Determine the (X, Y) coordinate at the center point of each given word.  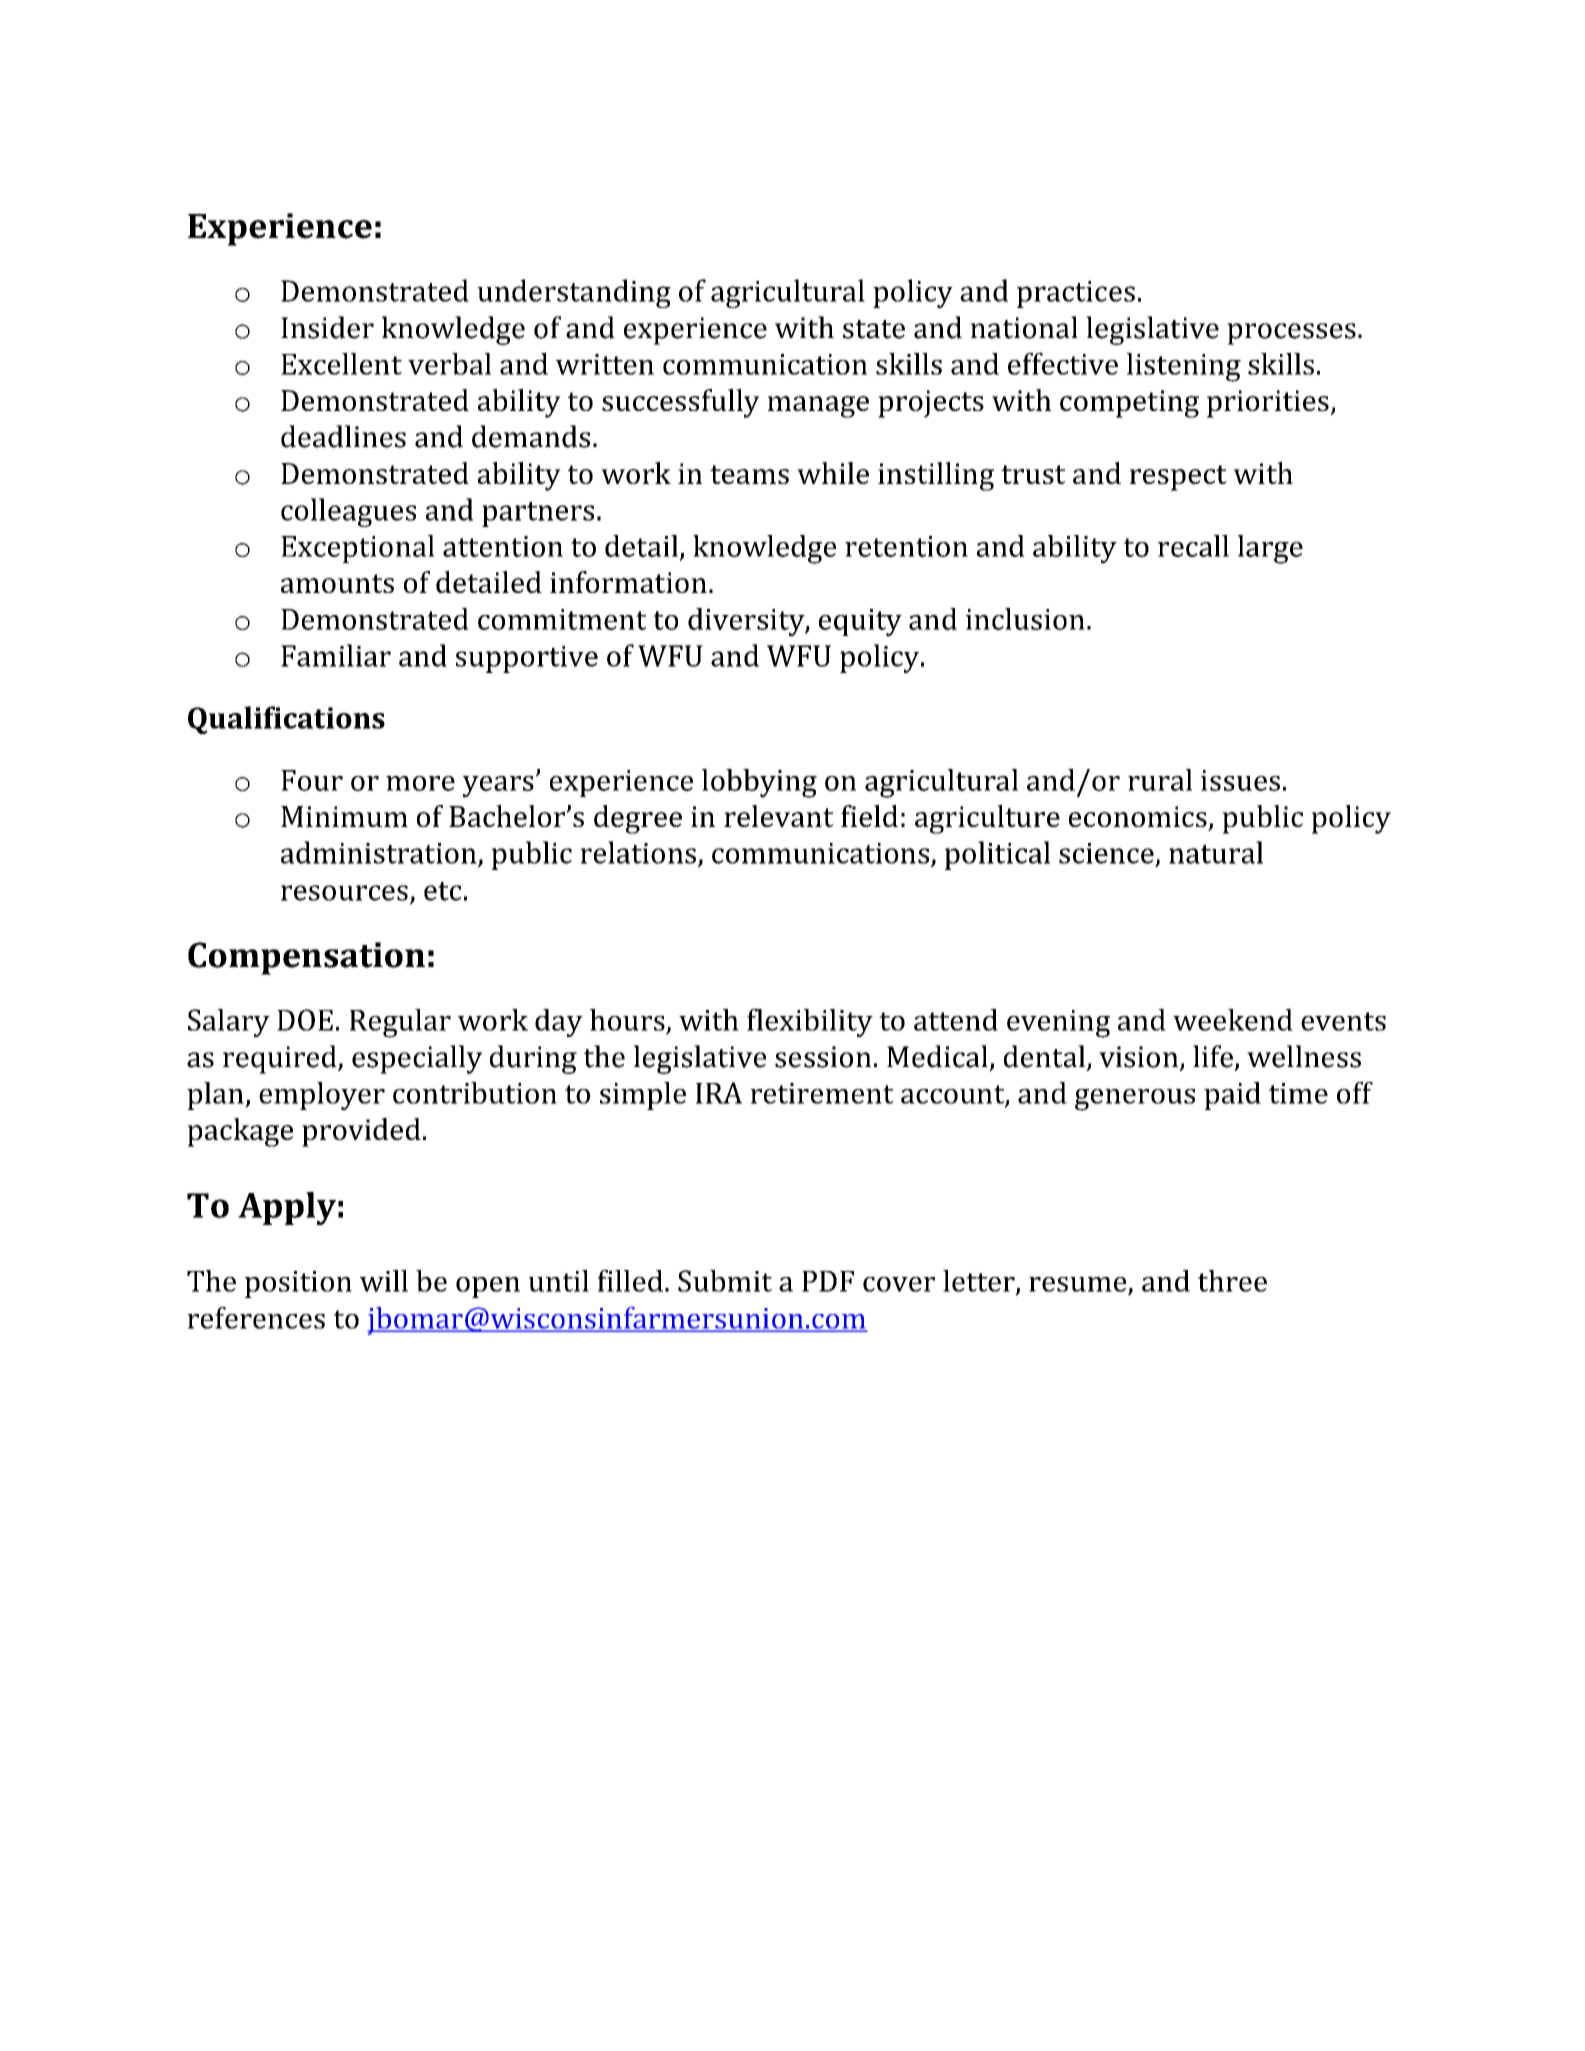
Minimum (344, 816)
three (1232, 1281)
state (874, 329)
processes (1291, 334)
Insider (327, 327)
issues (1240, 780)
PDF (828, 1281)
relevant (779, 816)
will (384, 1281)
